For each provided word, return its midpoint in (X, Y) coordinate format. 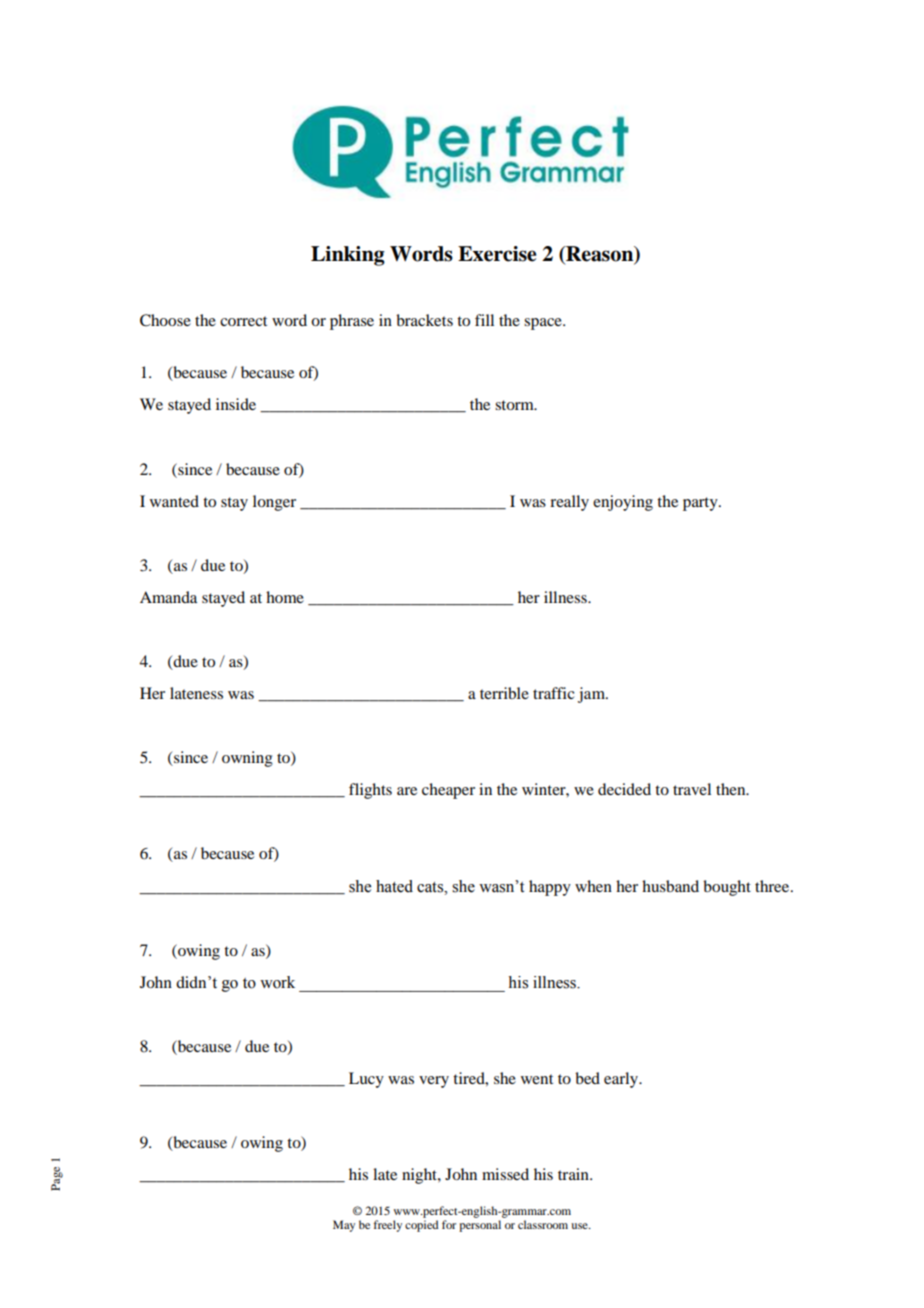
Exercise (497, 254)
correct (243, 321)
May (344, 1226)
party (701, 504)
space (544, 324)
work (277, 982)
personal (480, 1226)
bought (727, 888)
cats (431, 887)
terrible (504, 693)
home (285, 597)
